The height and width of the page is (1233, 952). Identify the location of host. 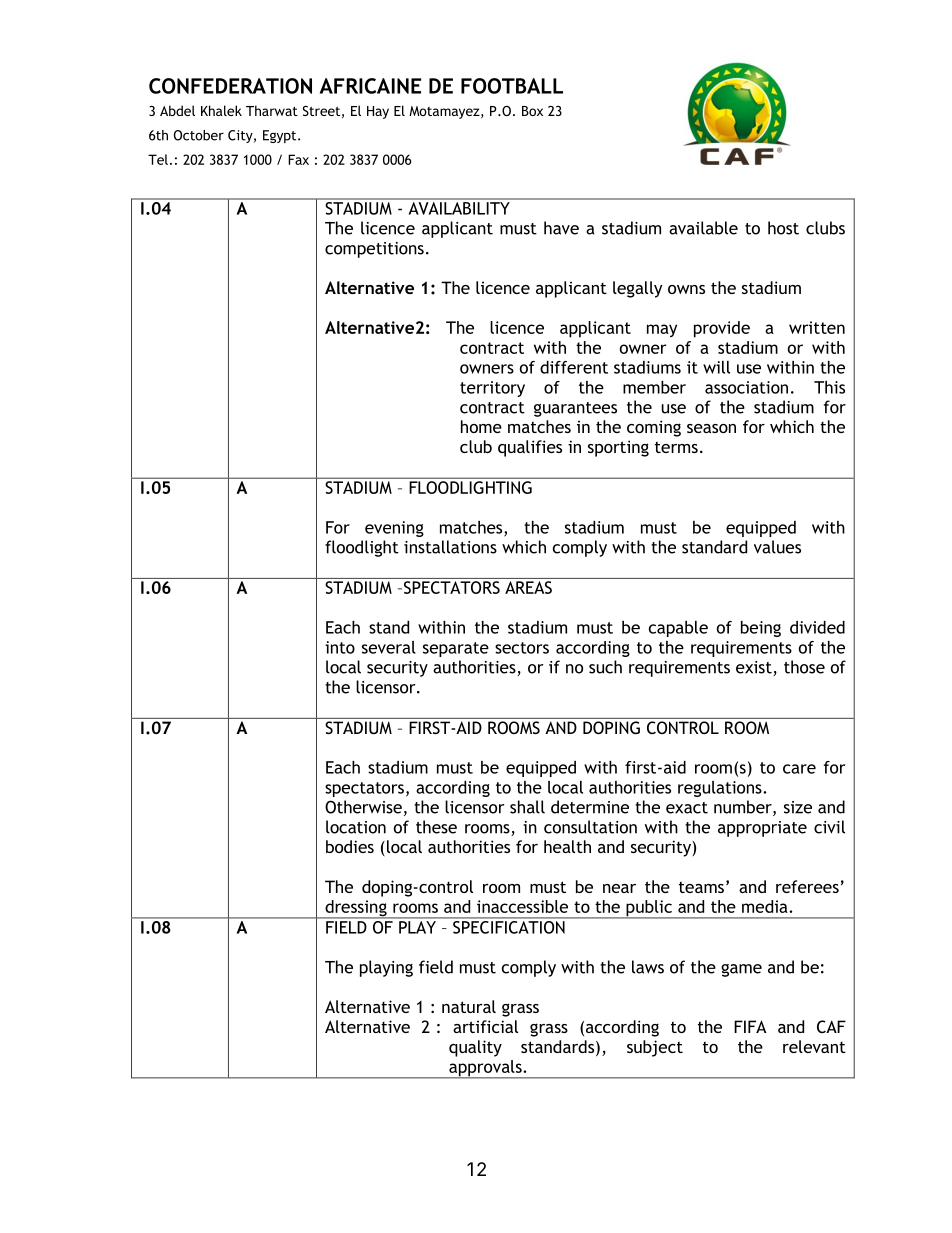
(783, 228).
